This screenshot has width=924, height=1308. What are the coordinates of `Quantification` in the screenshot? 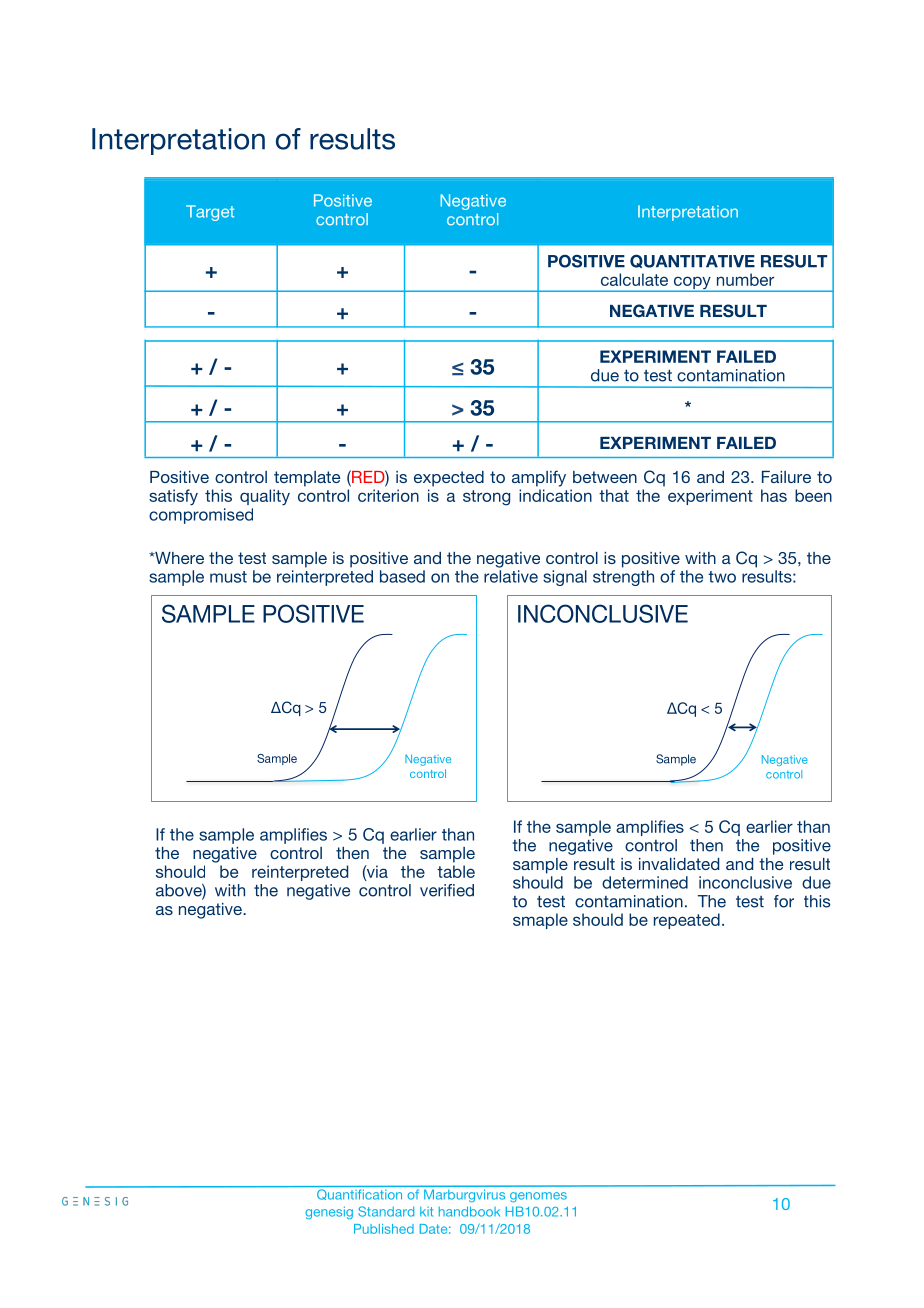 It's located at (359, 1194).
